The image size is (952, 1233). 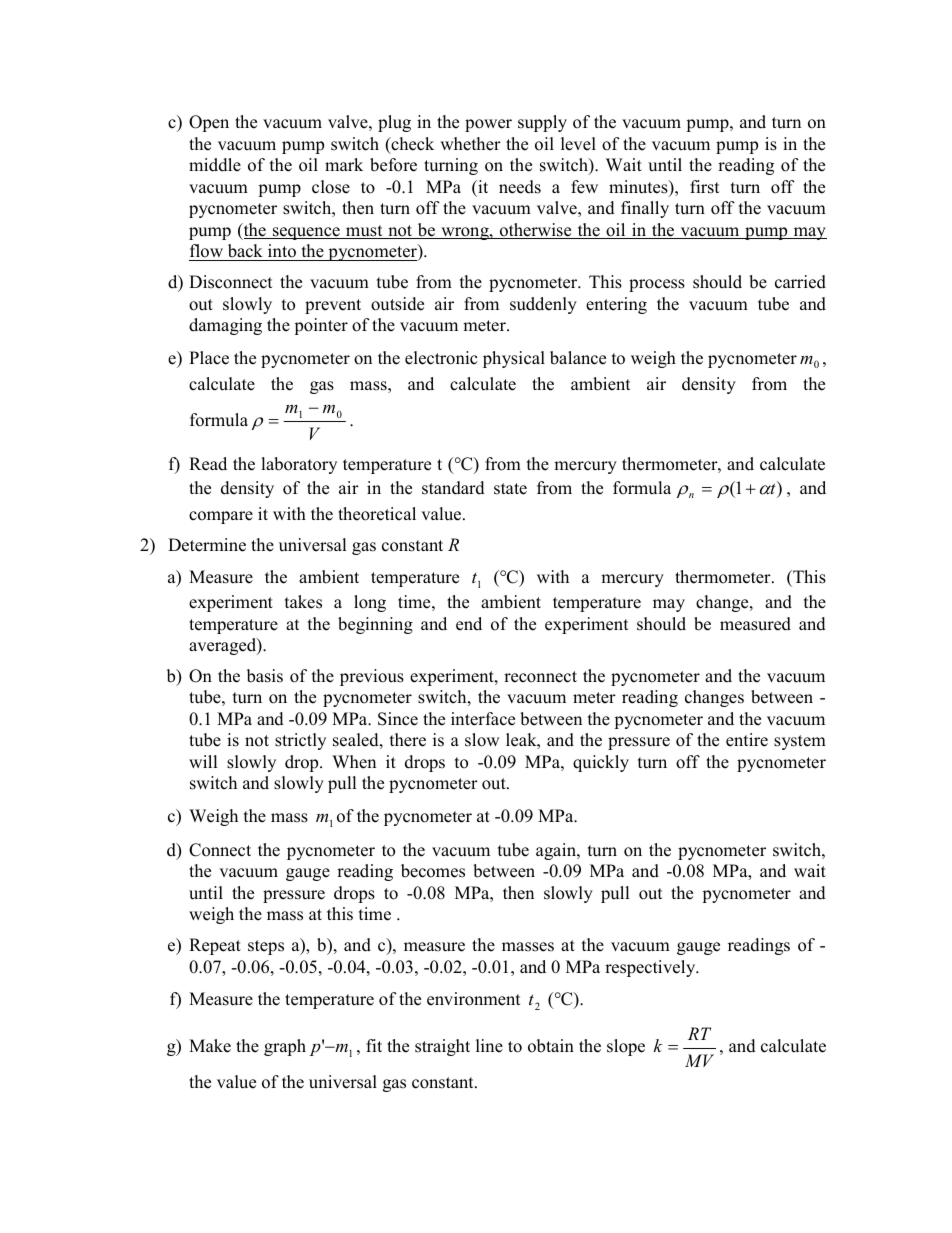 What do you see at coordinates (303, 602) in the screenshot?
I see `takes` at bounding box center [303, 602].
